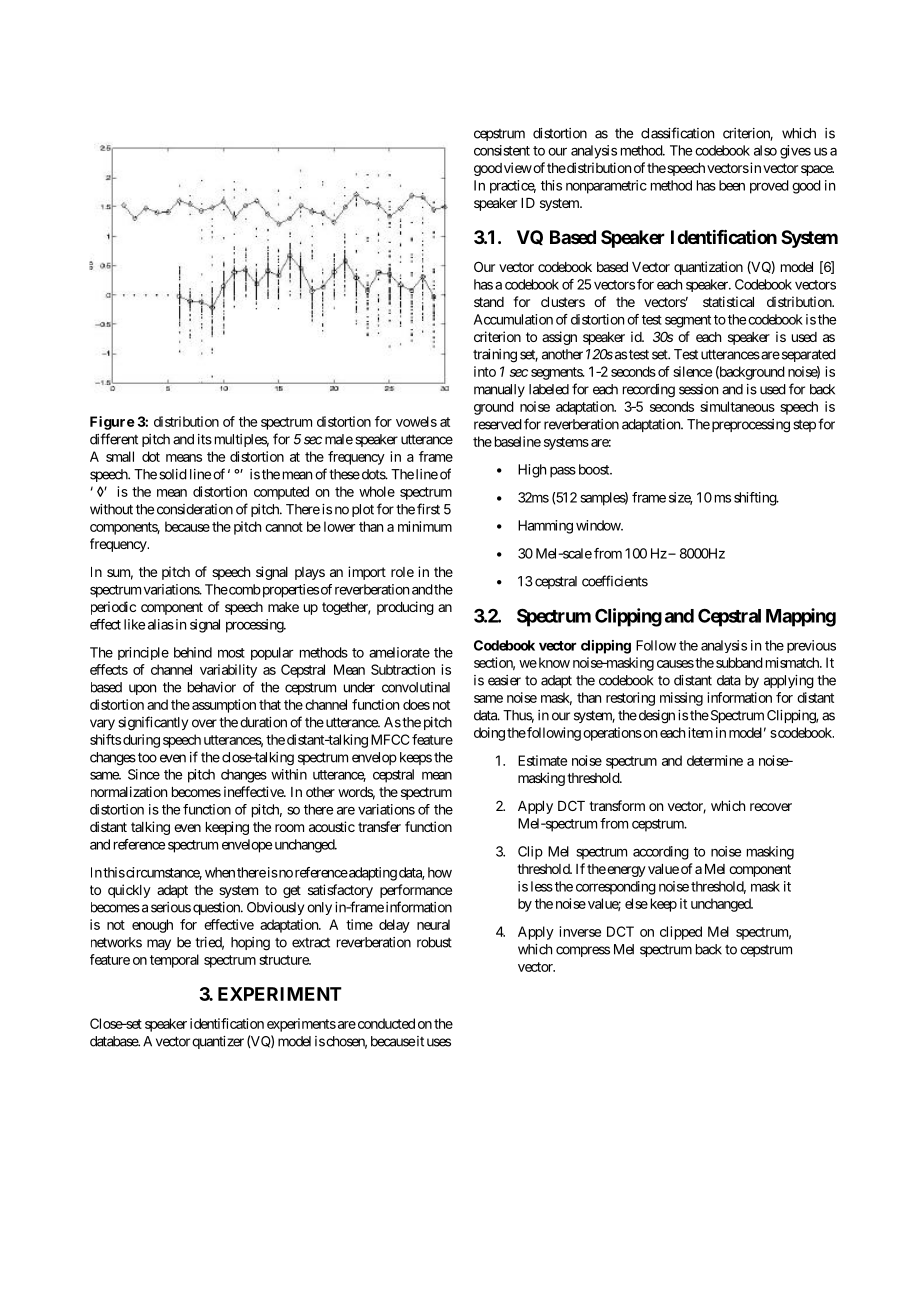 The height and width of the screenshot is (1307, 924). I want to click on also, so click(765, 150).
